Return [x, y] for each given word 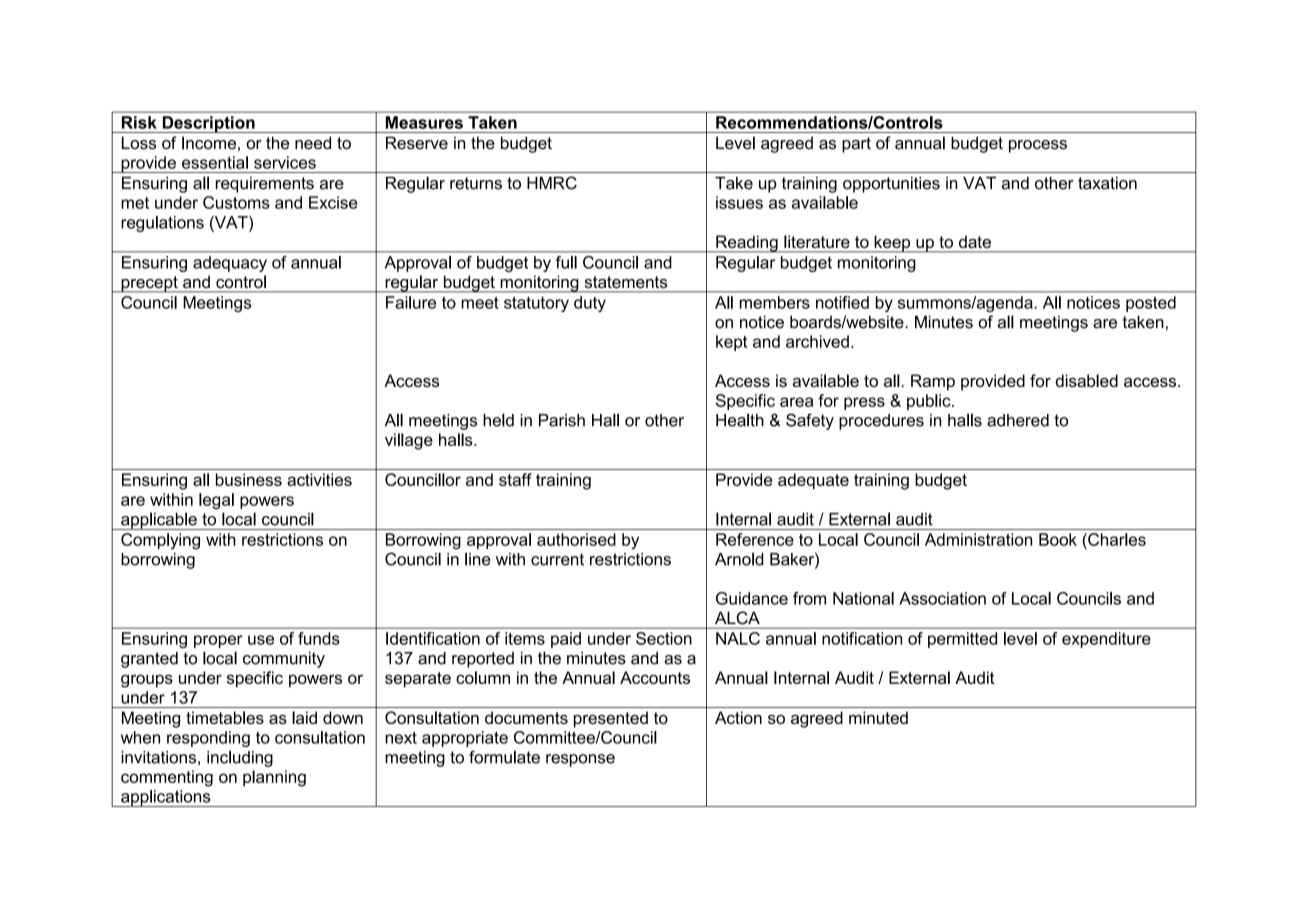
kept [731, 343]
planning [274, 778]
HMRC [552, 183]
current [557, 559]
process [1038, 146]
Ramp [933, 382]
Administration [978, 539]
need [313, 143]
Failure [411, 302]
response [580, 760]
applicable [159, 521]
